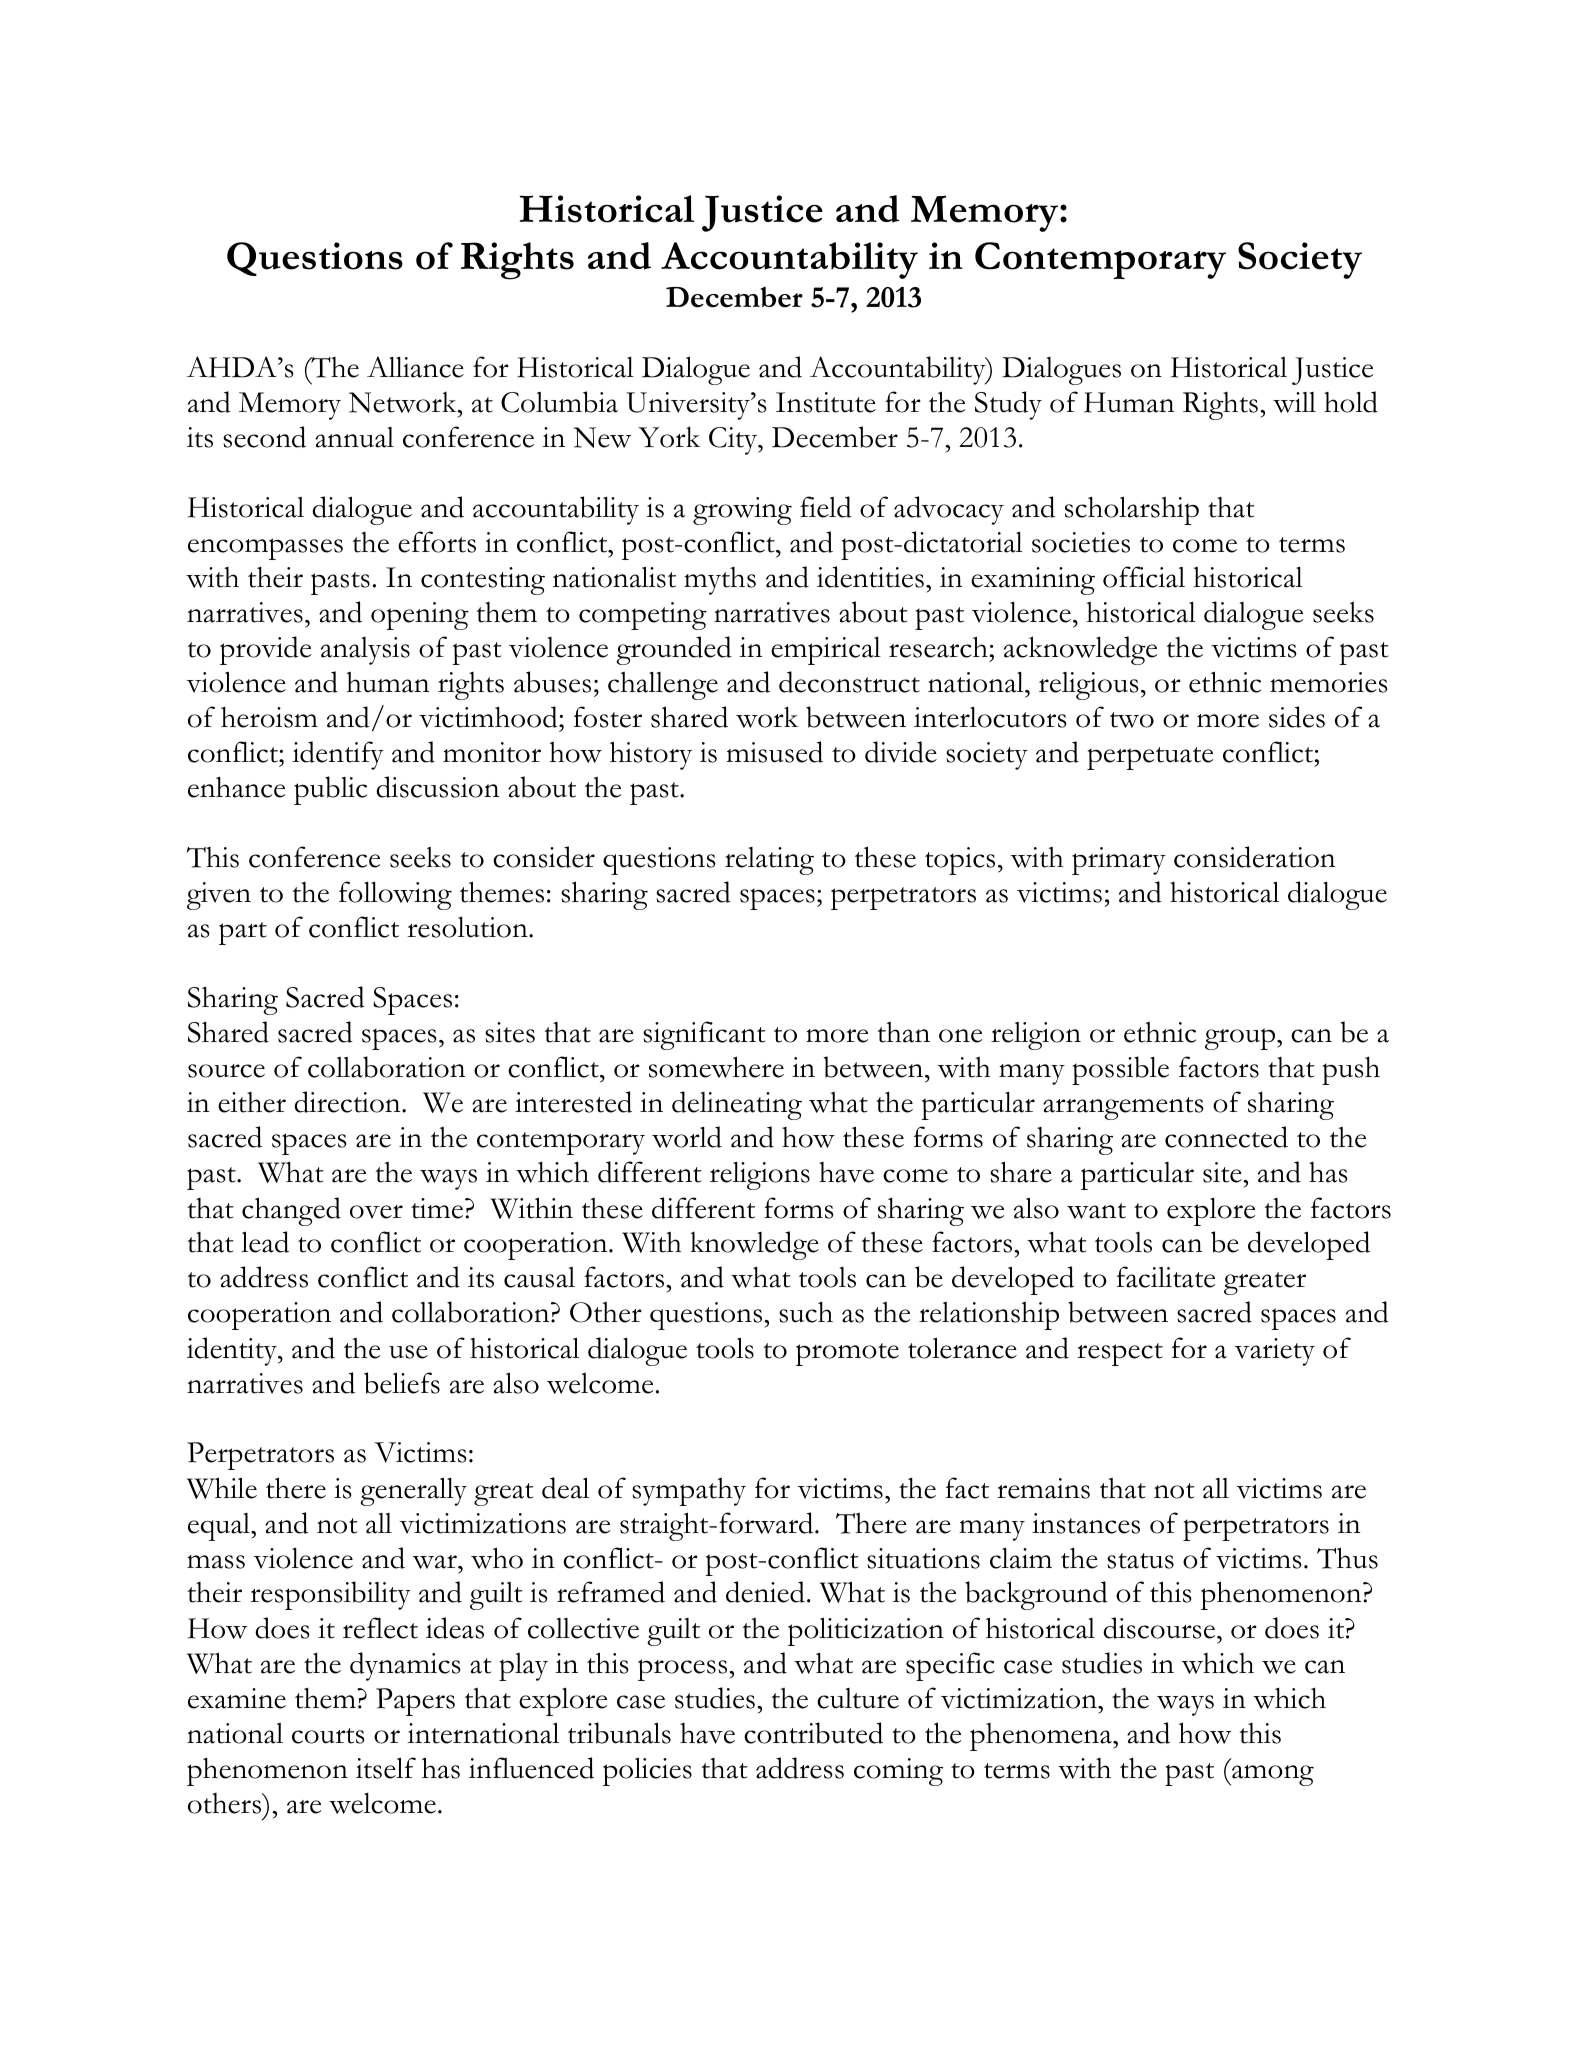 The width and height of the page is (1588, 2055). Describe the element at coordinates (354, 437) in the page. I see `annual` at that location.
